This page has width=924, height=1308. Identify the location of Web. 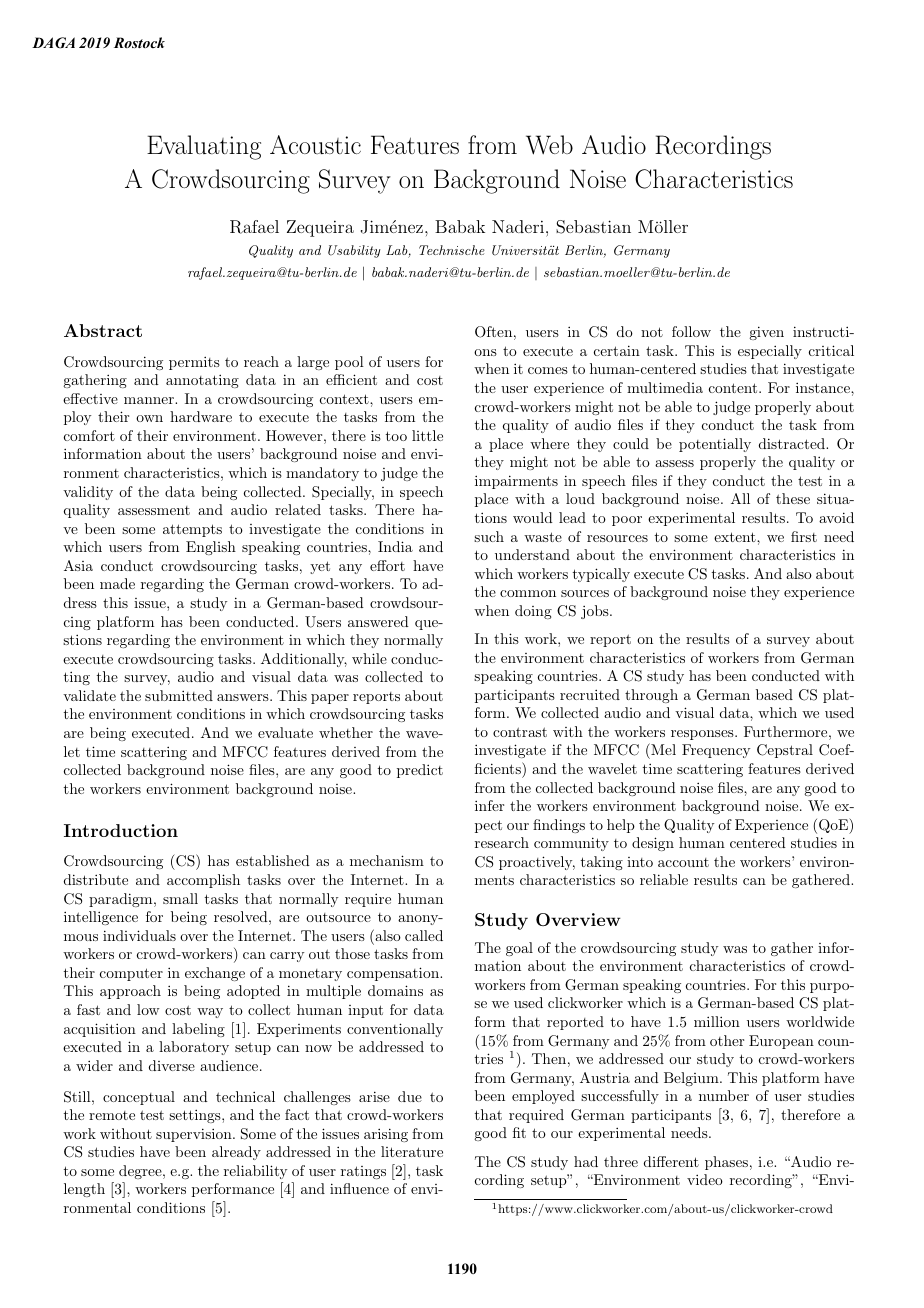
(549, 145).
